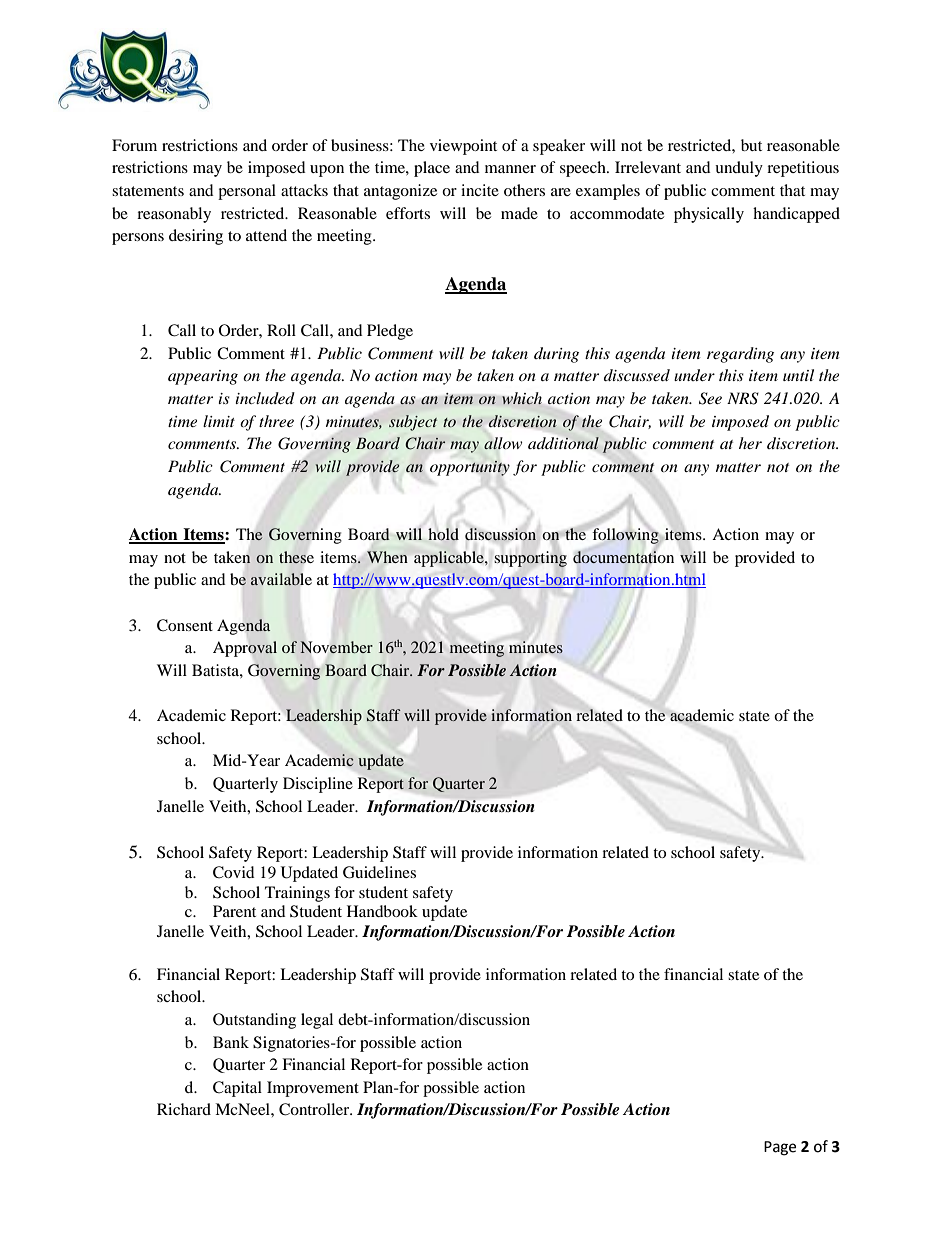 The width and height of the screenshot is (952, 1233). I want to click on Page, so click(780, 1148).
